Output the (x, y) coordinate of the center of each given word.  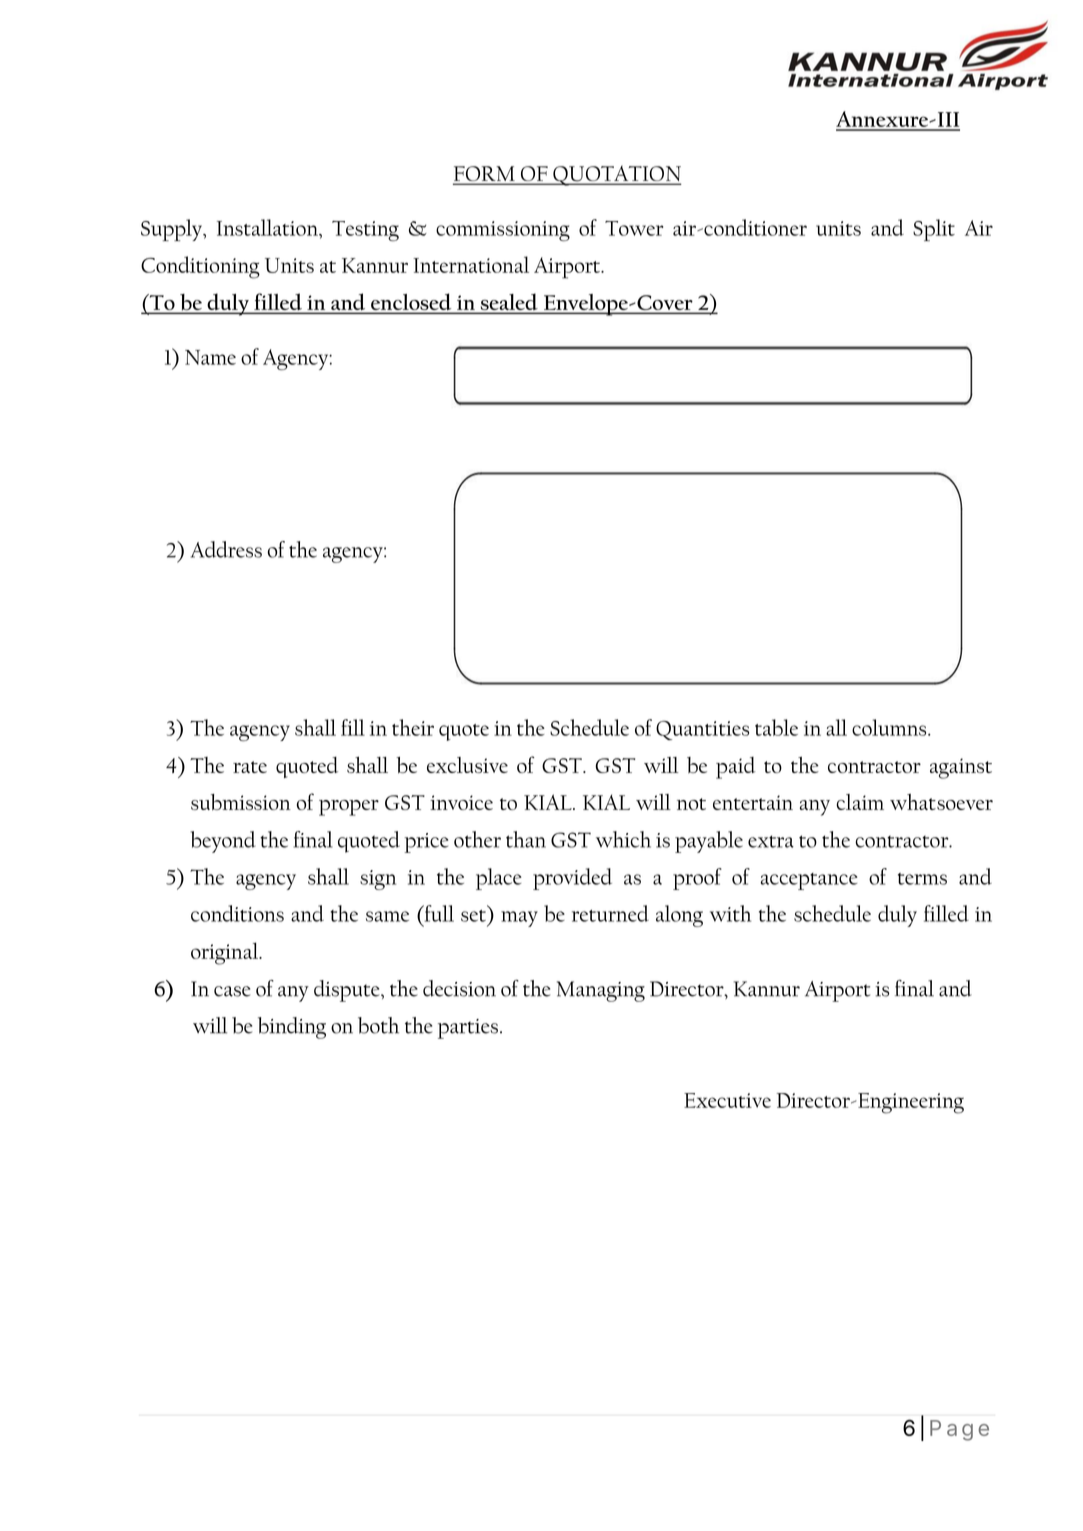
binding (292, 1028)
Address (226, 549)
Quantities (702, 730)
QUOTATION (616, 175)
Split (934, 230)
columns (890, 727)
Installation (268, 227)
